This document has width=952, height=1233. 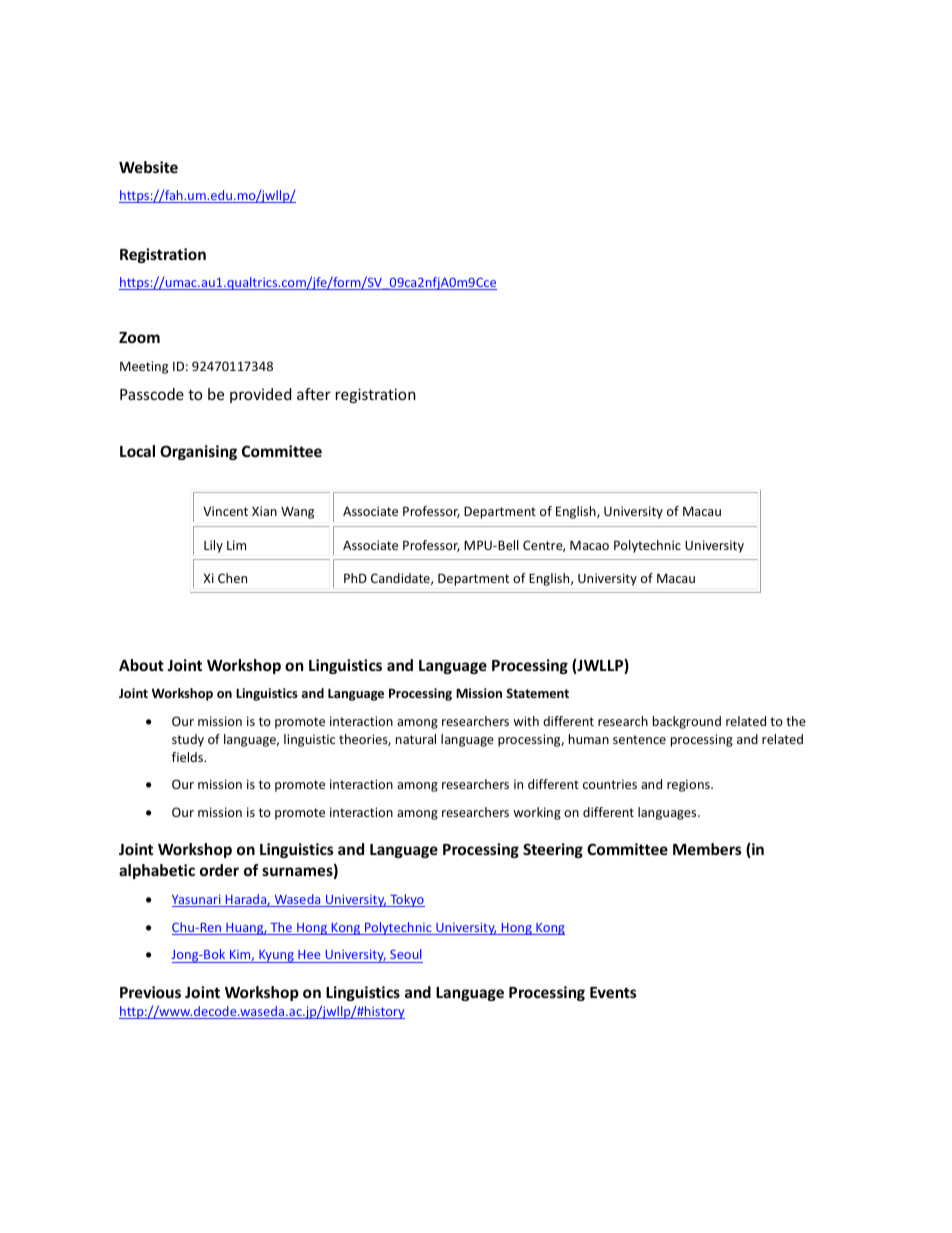 I want to click on provided, so click(x=260, y=395).
